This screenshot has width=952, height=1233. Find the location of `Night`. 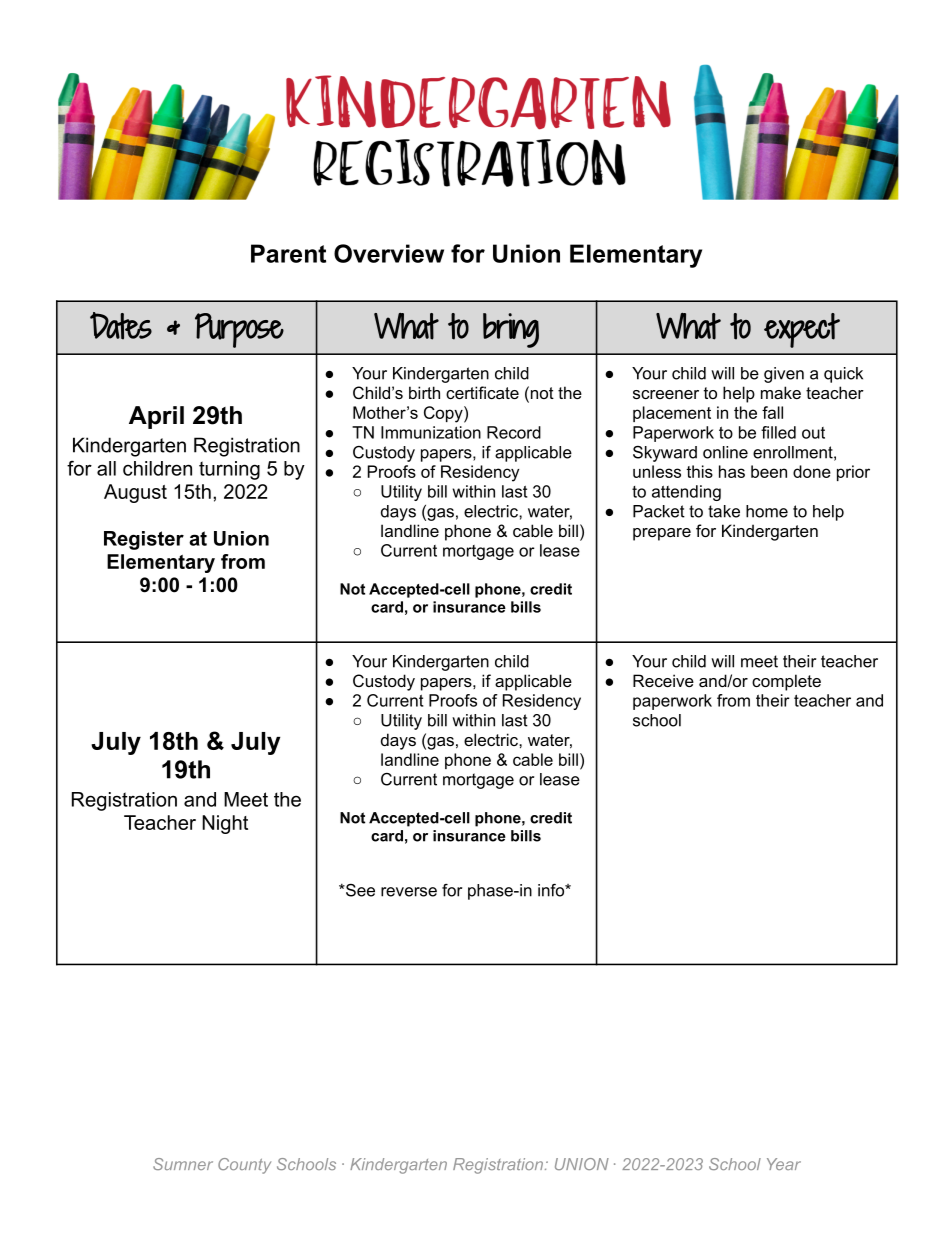

Night is located at coordinates (225, 824).
